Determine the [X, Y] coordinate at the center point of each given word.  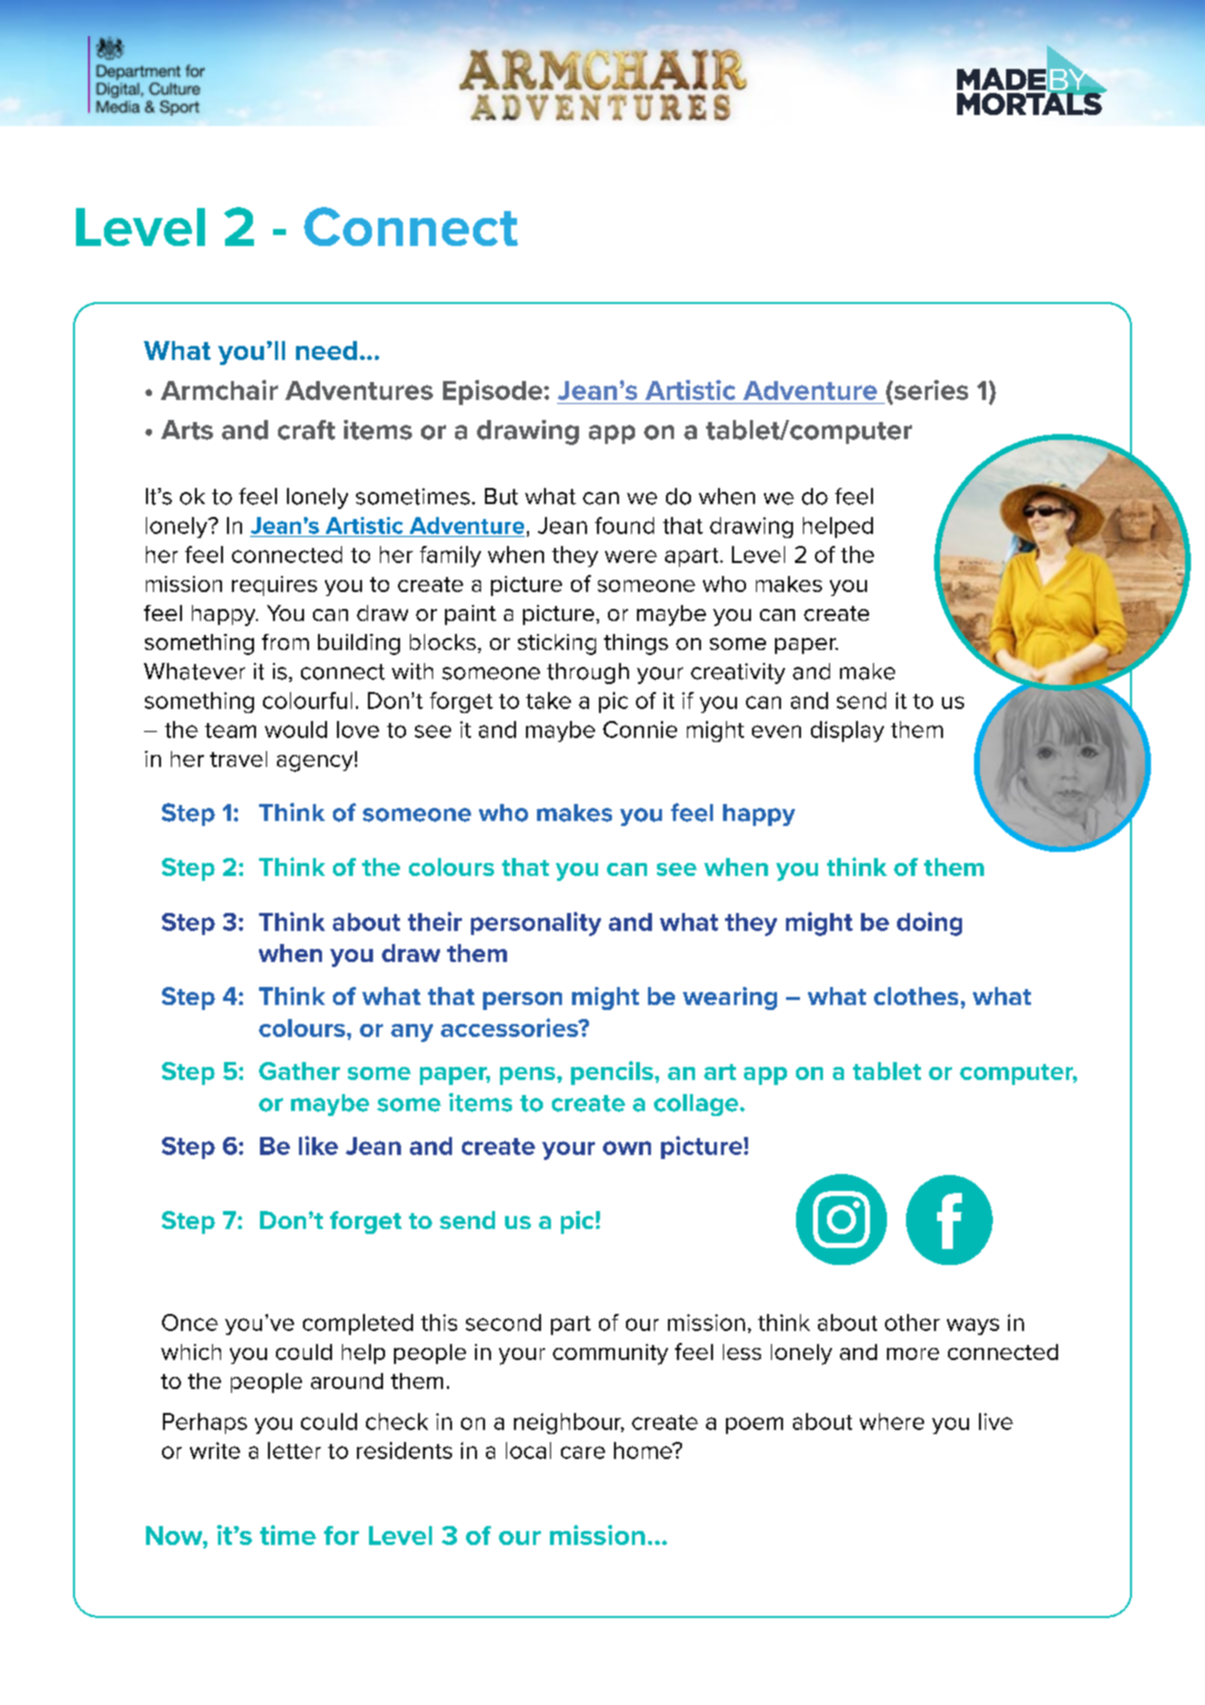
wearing [730, 998]
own [627, 1148]
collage [697, 1105]
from [285, 642]
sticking [557, 644]
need [326, 350]
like [318, 1145]
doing [929, 924]
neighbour [569, 1423]
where [892, 1421]
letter [294, 1450]
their [435, 921]
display [847, 731]
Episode [494, 392]
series [930, 390]
